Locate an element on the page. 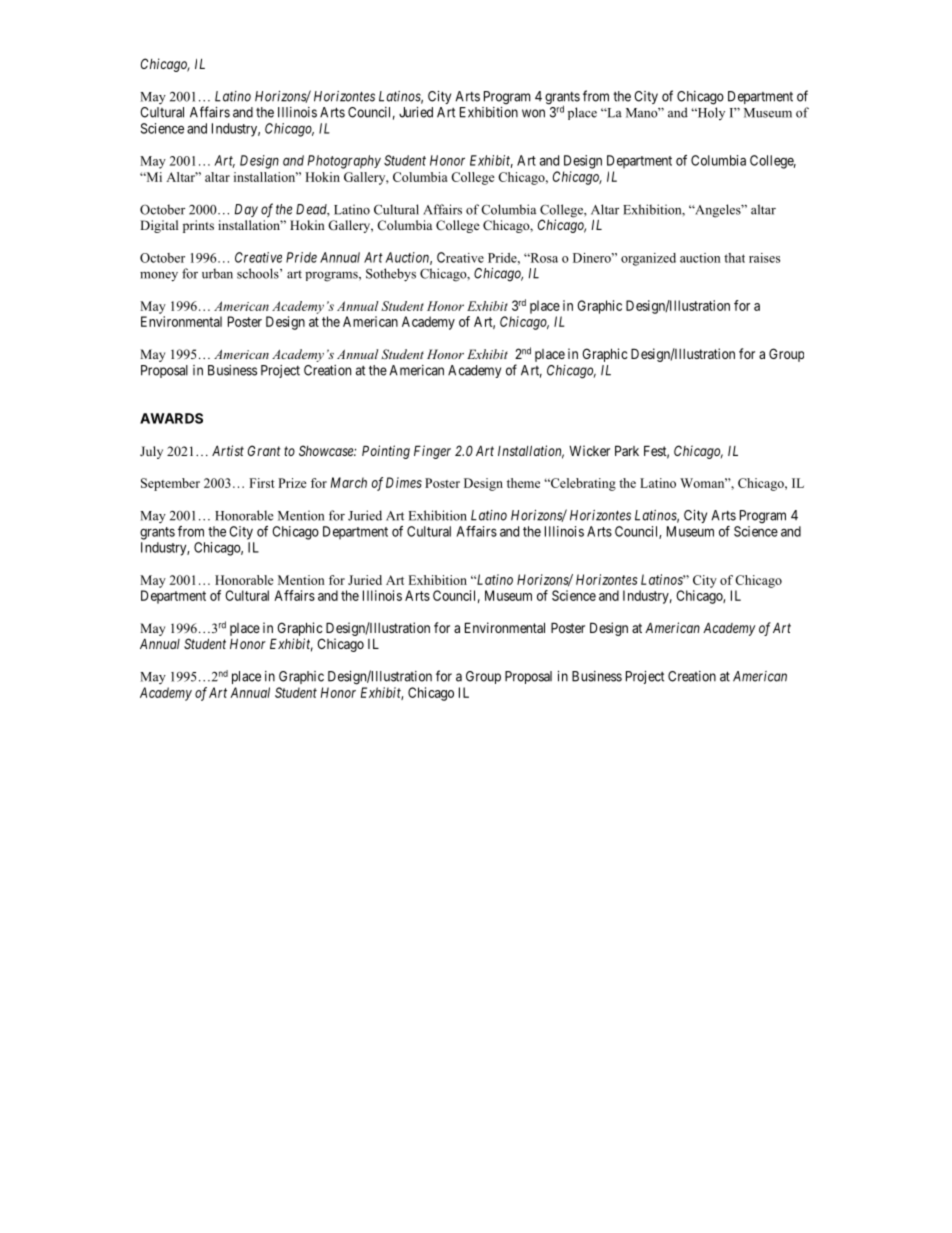  Wicker is located at coordinates (589, 450).
